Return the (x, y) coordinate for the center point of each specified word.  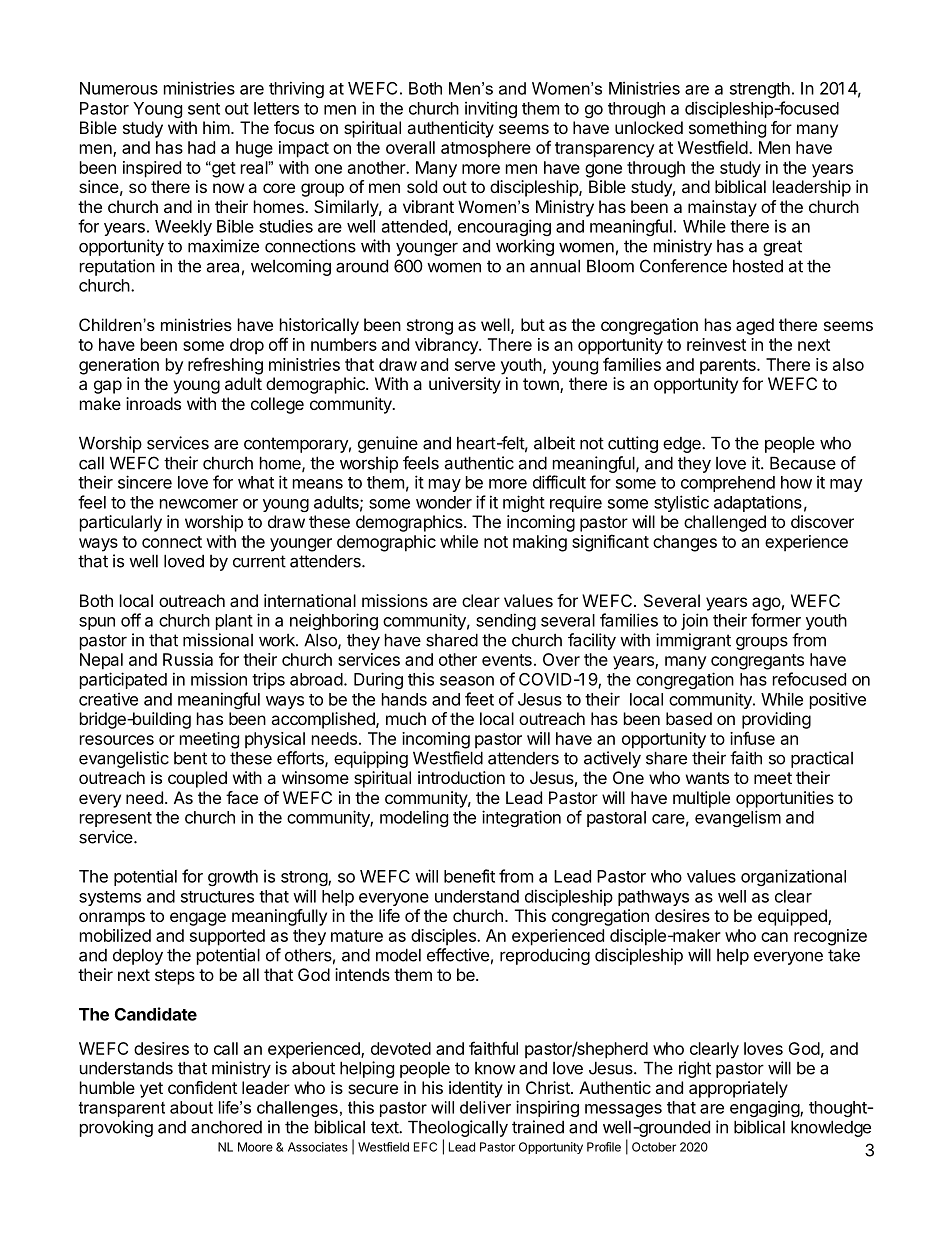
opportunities (785, 799)
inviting (491, 109)
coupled (197, 779)
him (216, 127)
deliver (485, 1107)
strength (760, 90)
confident (202, 1087)
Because (803, 463)
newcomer (199, 504)
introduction (461, 777)
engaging (765, 1108)
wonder (444, 502)
